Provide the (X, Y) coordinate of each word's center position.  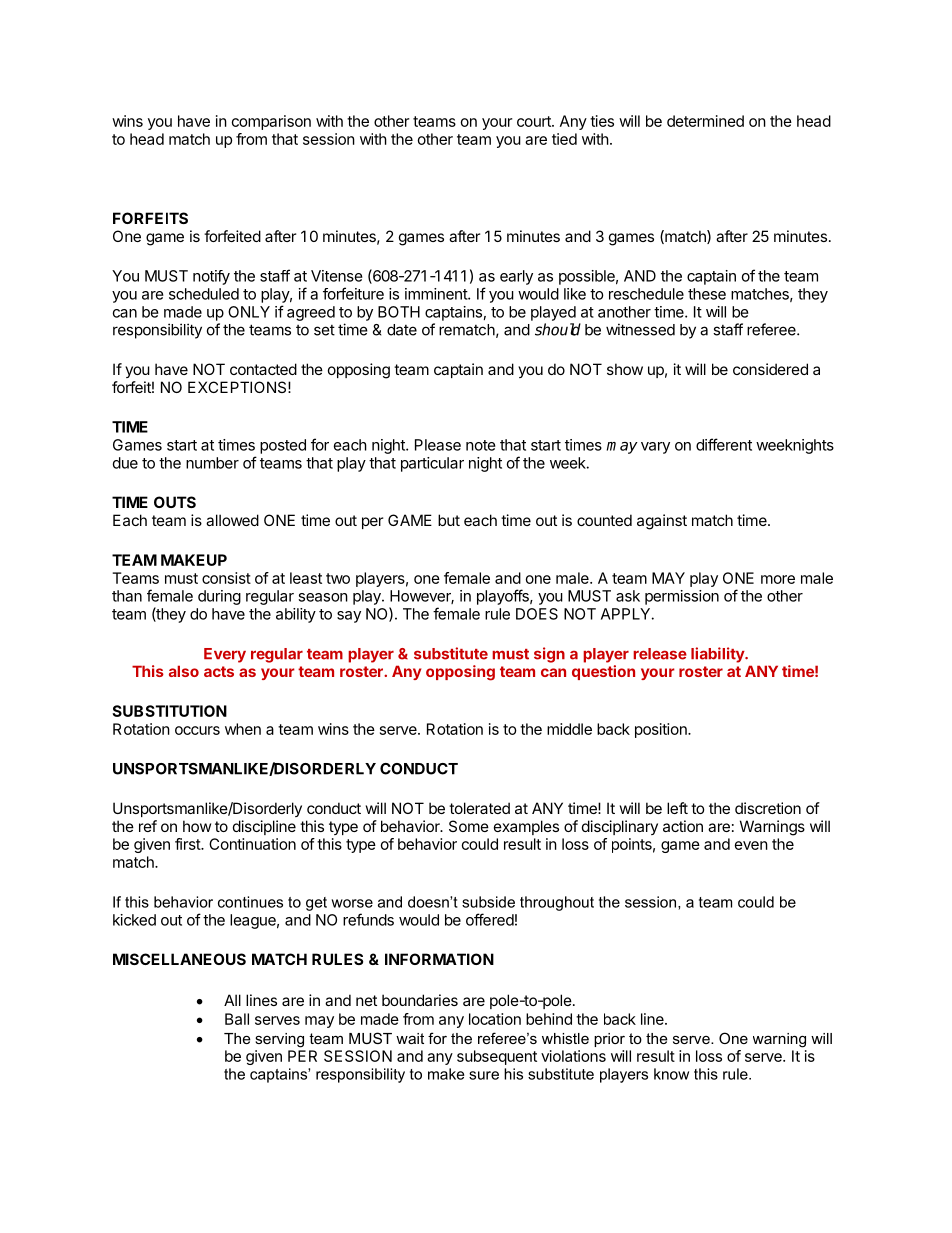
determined (705, 121)
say (349, 617)
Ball (237, 1019)
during (219, 597)
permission (682, 597)
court (535, 121)
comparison (271, 122)
